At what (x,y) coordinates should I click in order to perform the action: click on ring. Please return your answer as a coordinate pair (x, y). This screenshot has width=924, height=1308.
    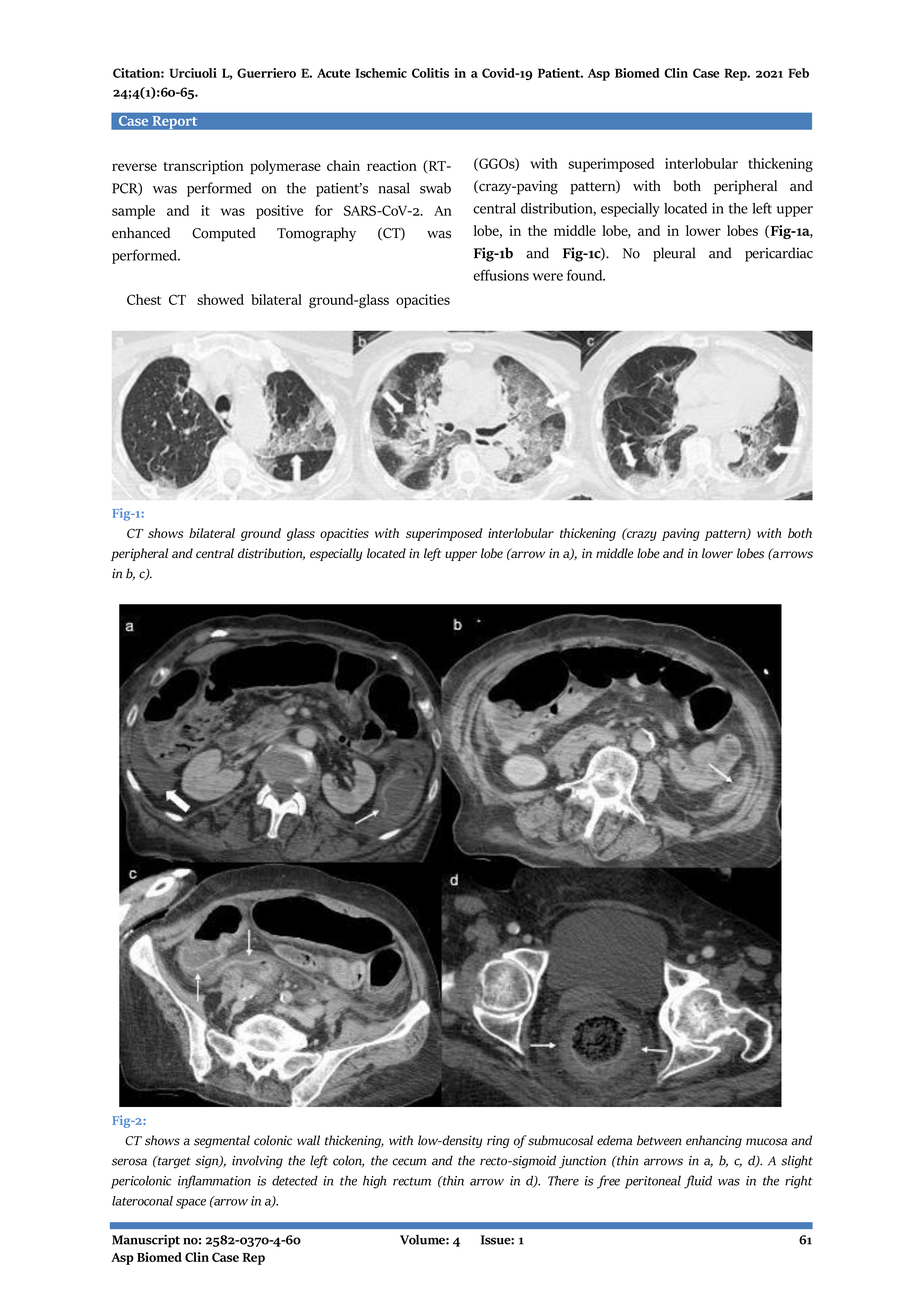
    Looking at the image, I should click on (498, 1141).
